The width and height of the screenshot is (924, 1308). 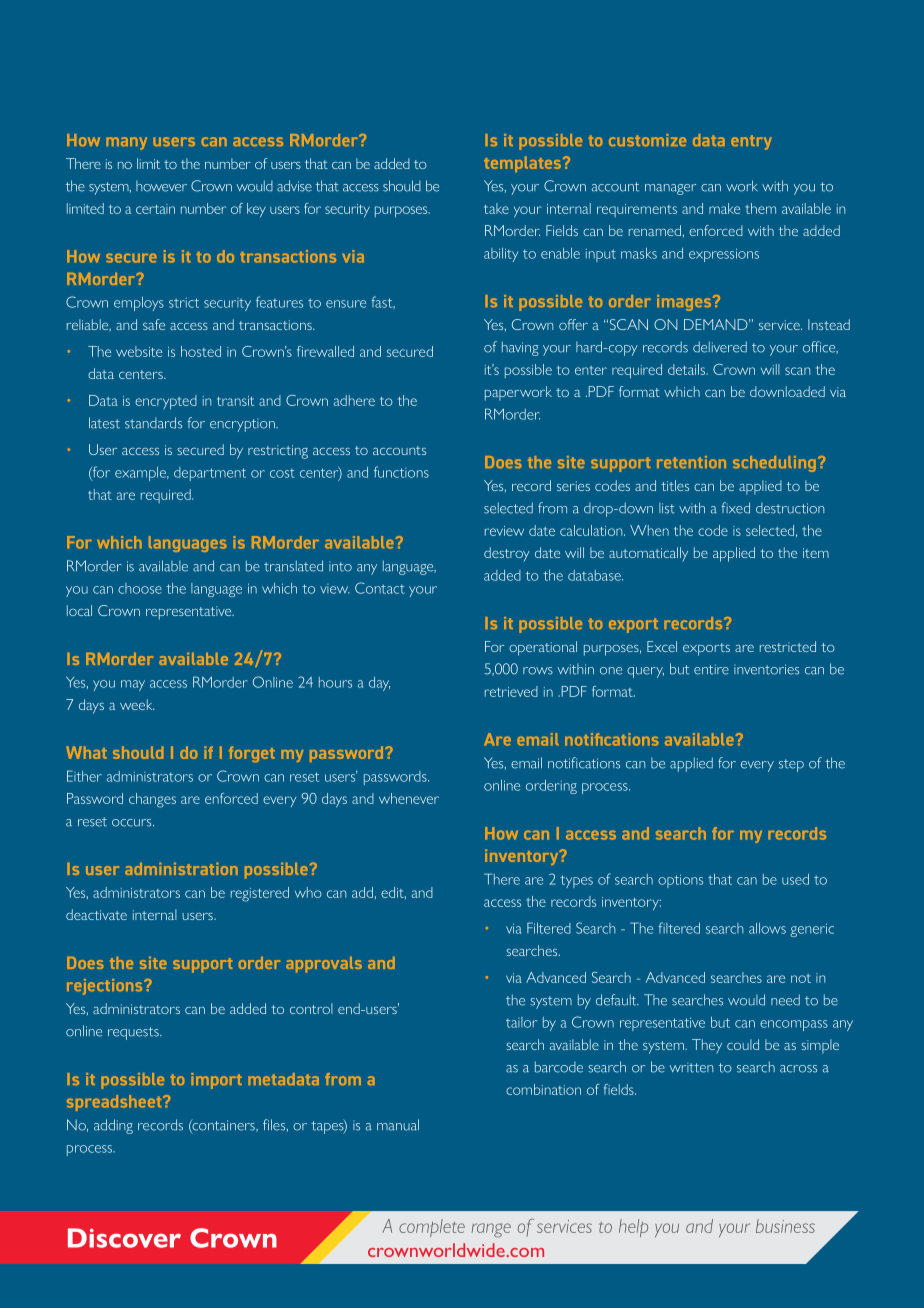 I want to click on complete, so click(x=432, y=1228).
